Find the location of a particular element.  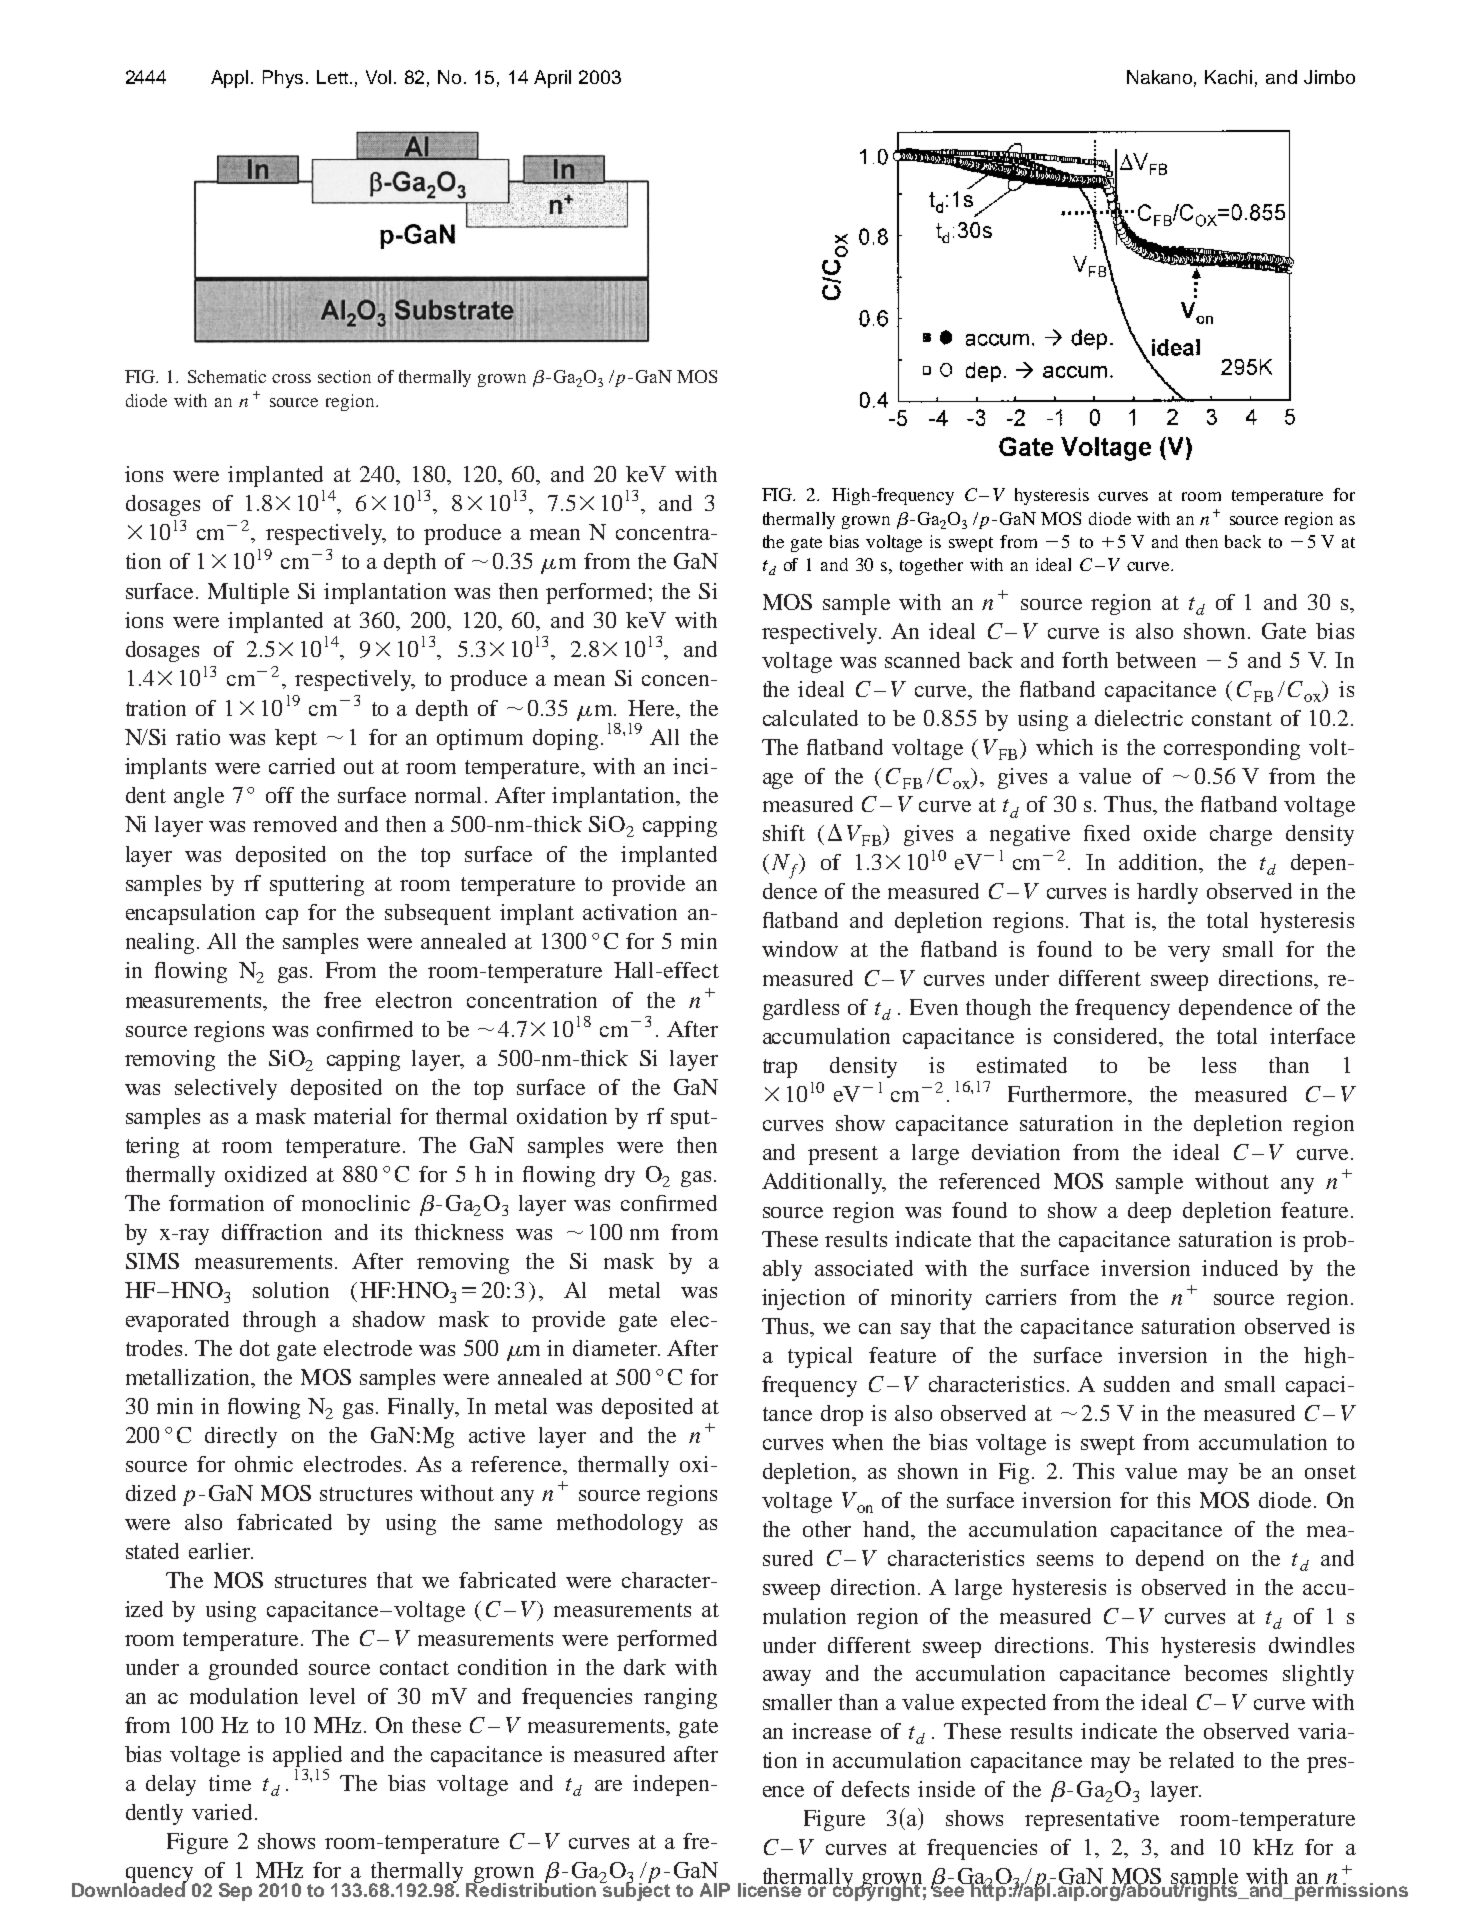

related is located at coordinates (1201, 1760).
